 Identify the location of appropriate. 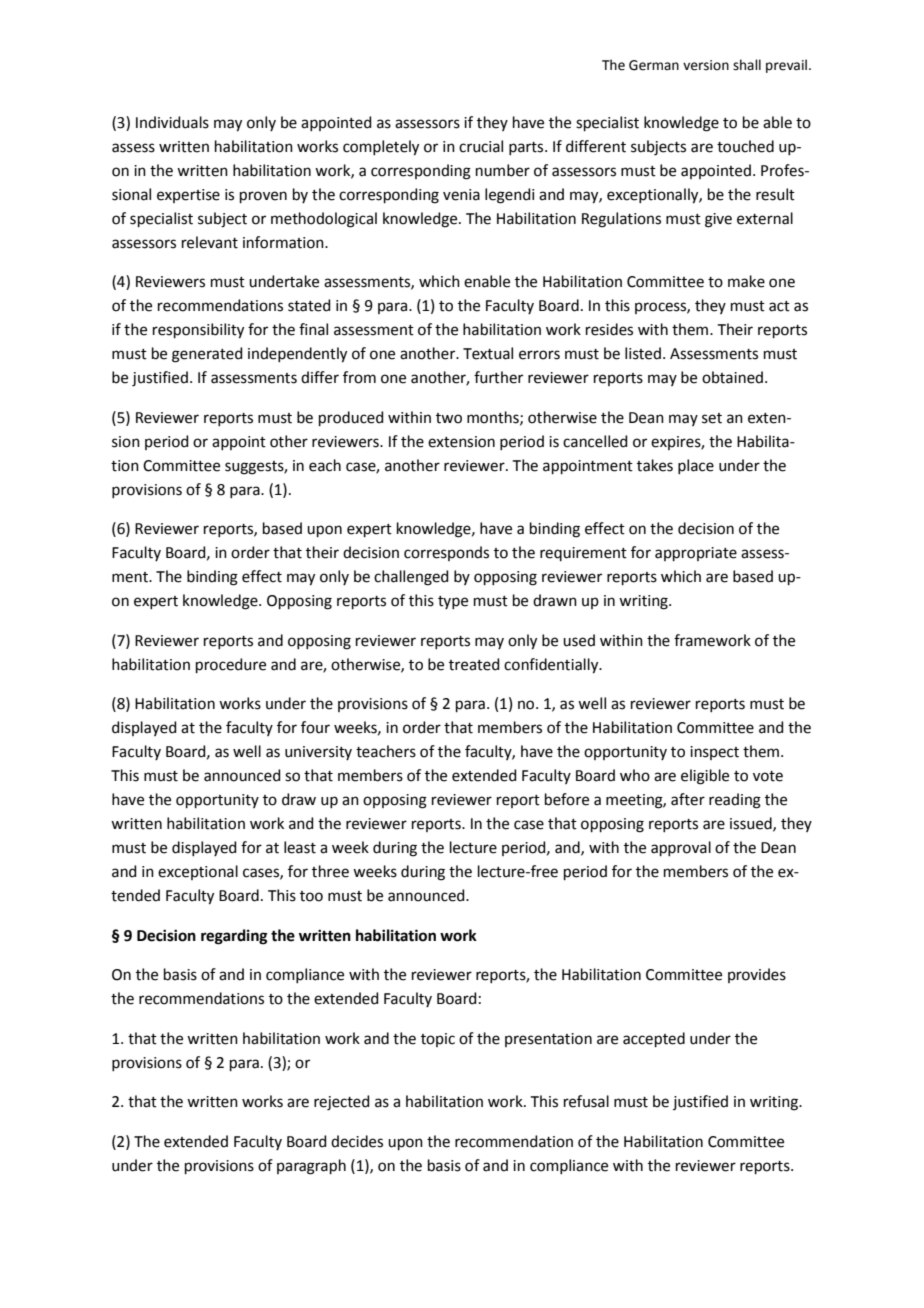
(696, 554).
